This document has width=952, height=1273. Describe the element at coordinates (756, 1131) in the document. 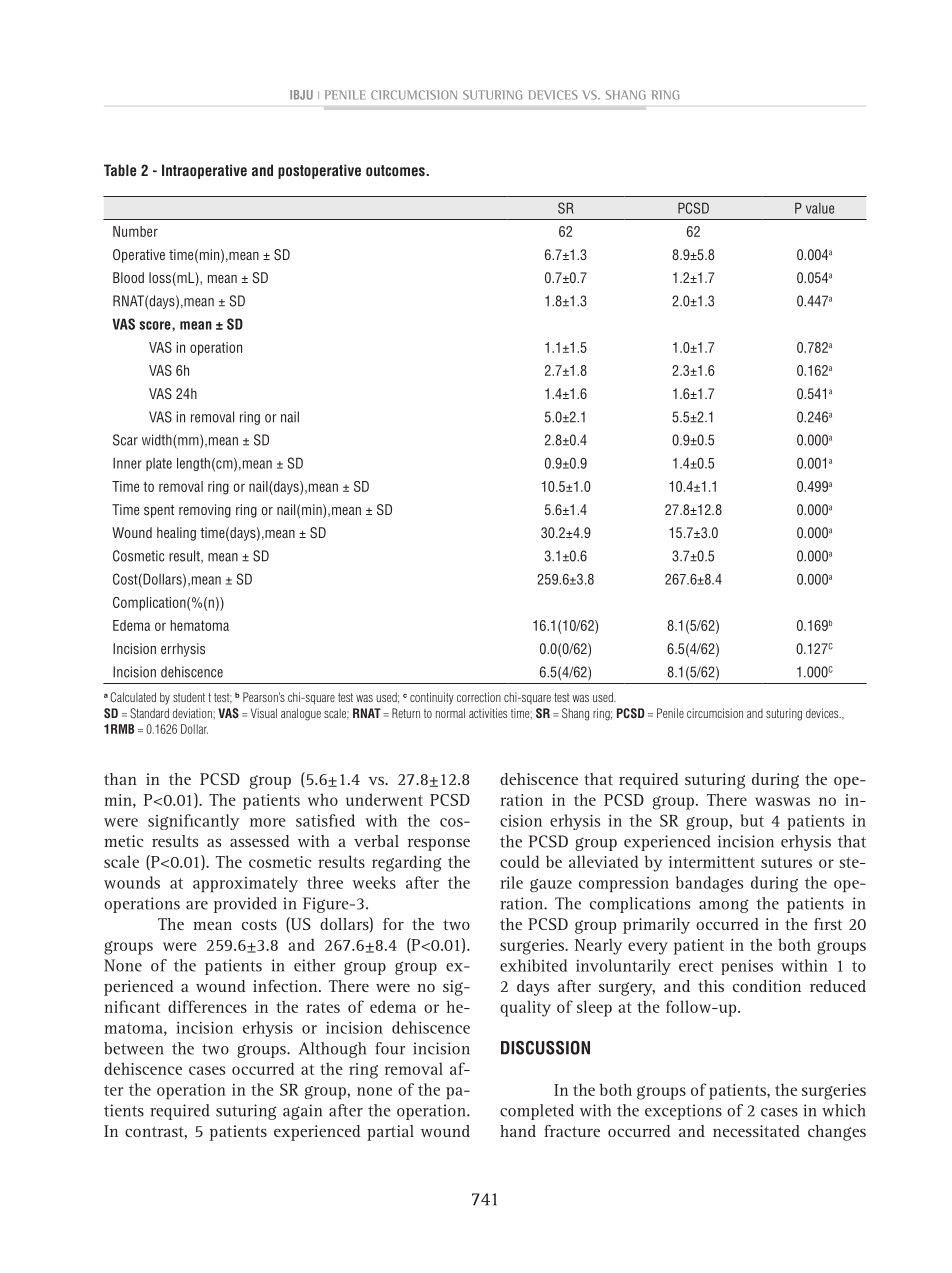

I see `necessitated` at that location.
